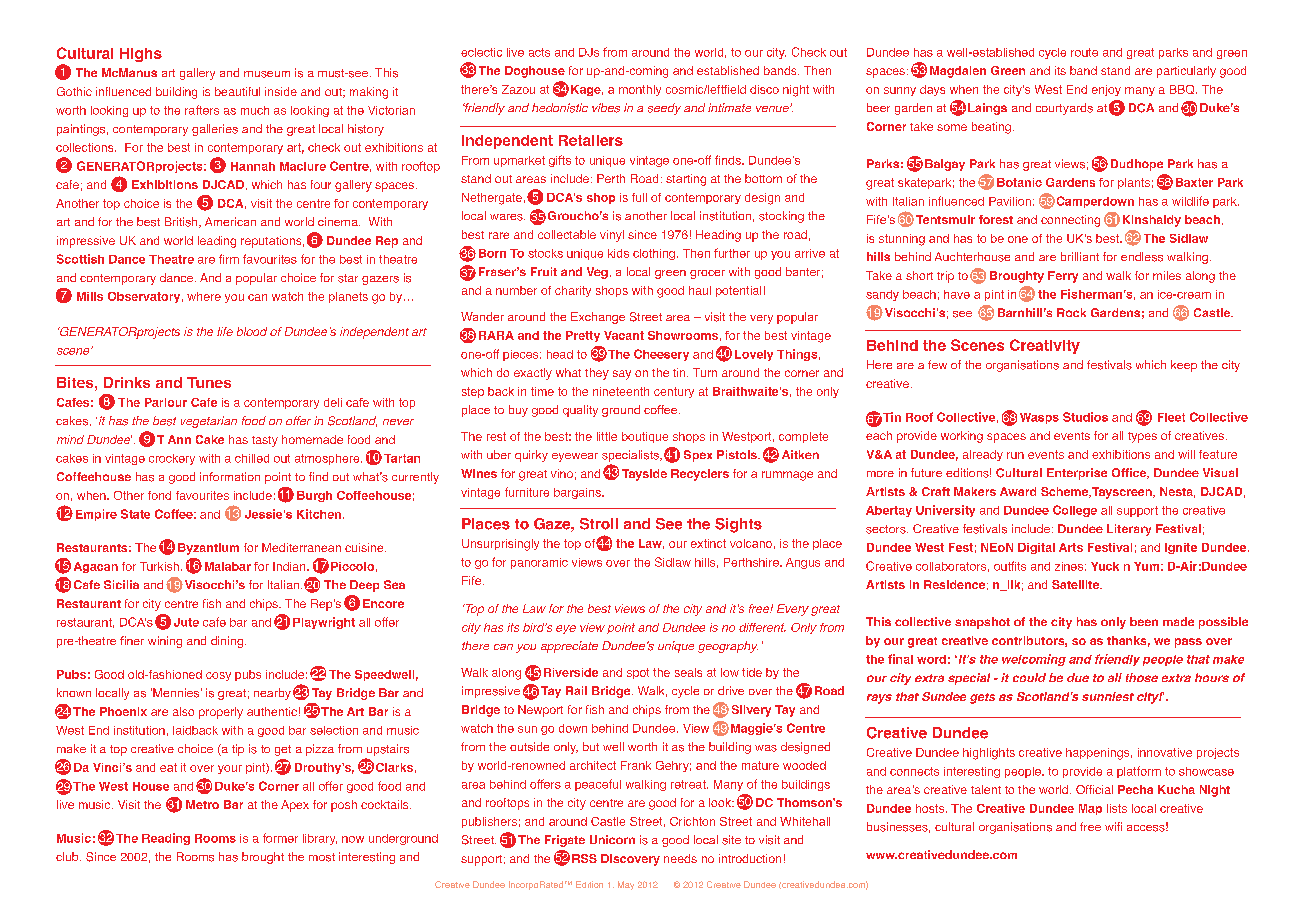  Describe the element at coordinates (1078, 677) in the image. I see `due` at that location.
